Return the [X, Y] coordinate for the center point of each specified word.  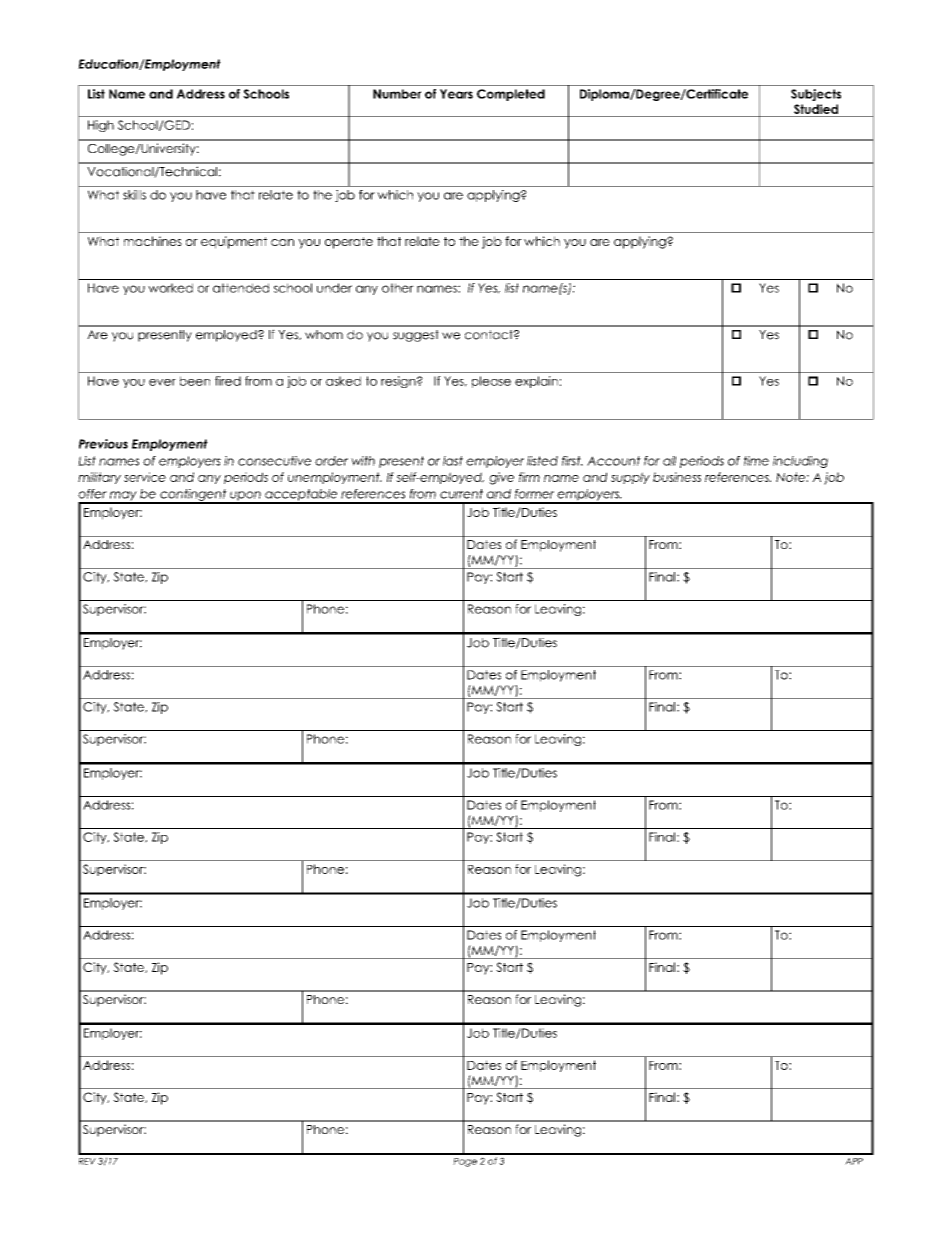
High [101, 126]
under [334, 288]
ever [162, 382]
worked [170, 288]
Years [456, 94]
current [461, 494]
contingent [193, 496]
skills [134, 195]
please [491, 382]
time [756, 461]
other [398, 288]
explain [536, 382]
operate [349, 243]
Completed [511, 95]
